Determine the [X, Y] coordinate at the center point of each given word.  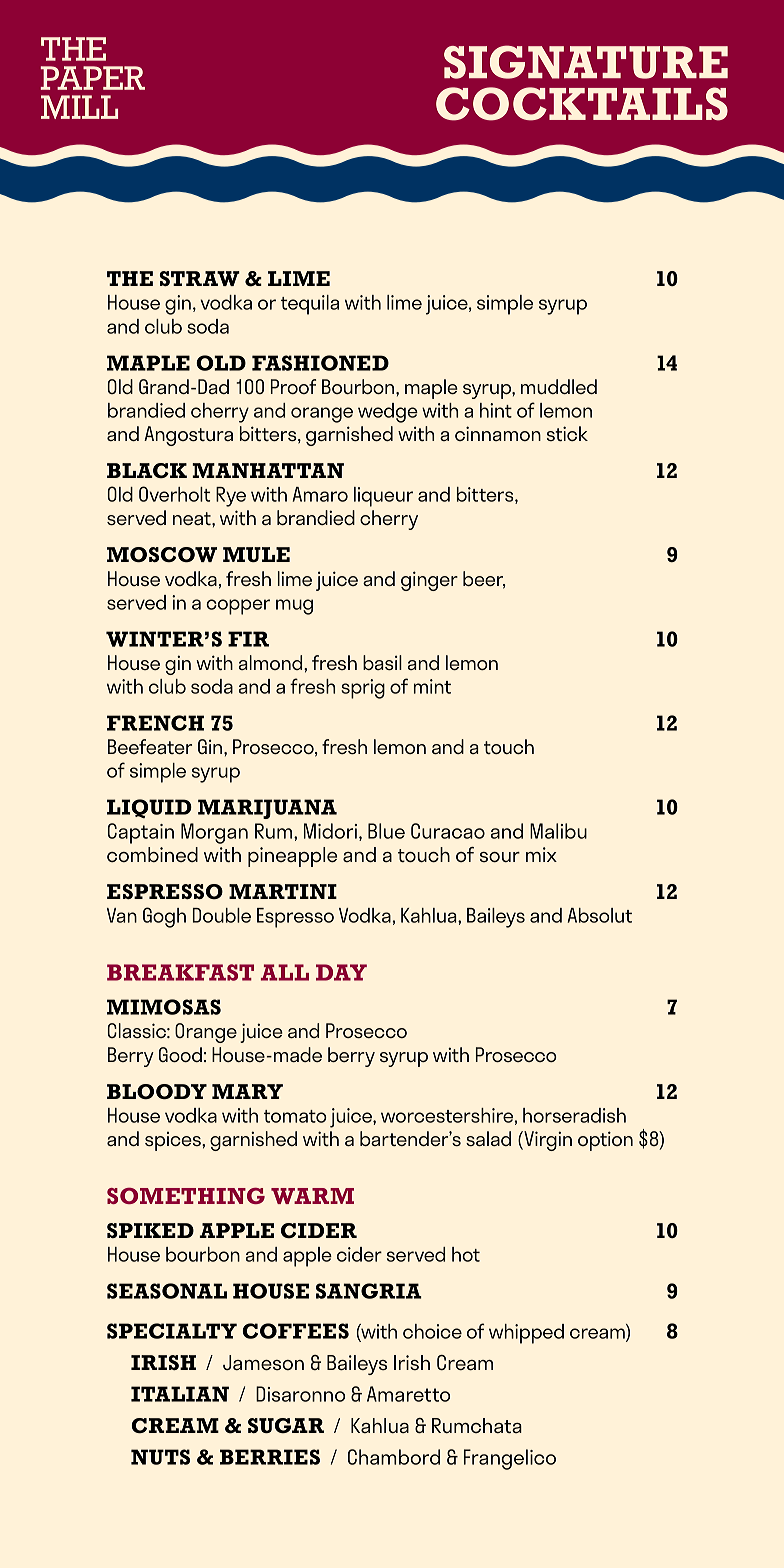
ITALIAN [180, 1394]
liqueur [383, 497]
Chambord [394, 1457]
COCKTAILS [582, 104]
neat [193, 518]
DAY [341, 972]
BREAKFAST [180, 972]
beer [484, 579]
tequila [310, 305]
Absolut [600, 915]
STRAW [200, 278]
